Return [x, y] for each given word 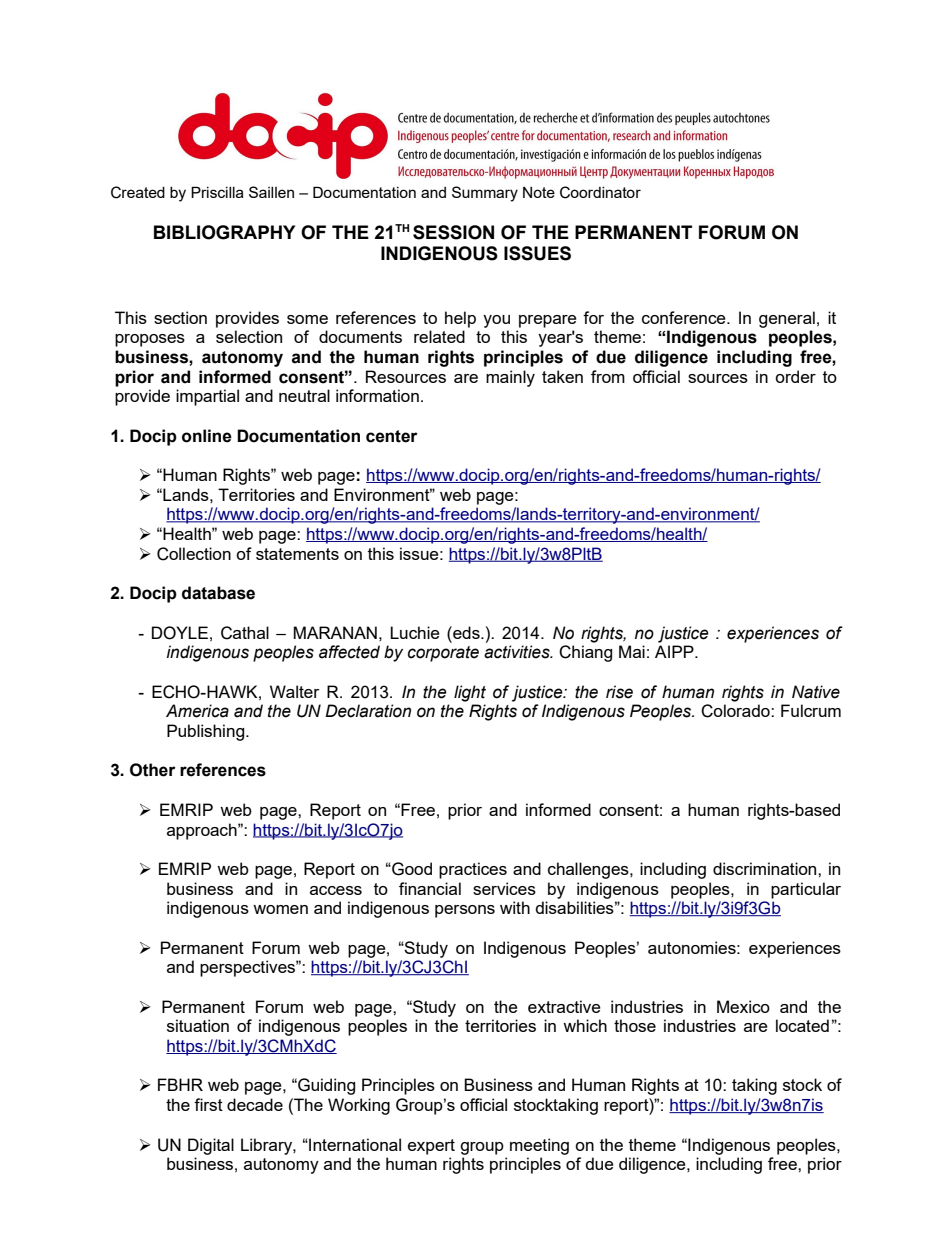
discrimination [766, 868]
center [392, 436]
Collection [194, 554]
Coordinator [600, 192]
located [802, 1025]
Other [153, 770]
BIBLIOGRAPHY [224, 232]
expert [431, 1147]
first [208, 1104]
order [795, 376]
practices [473, 870]
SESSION [453, 232]
